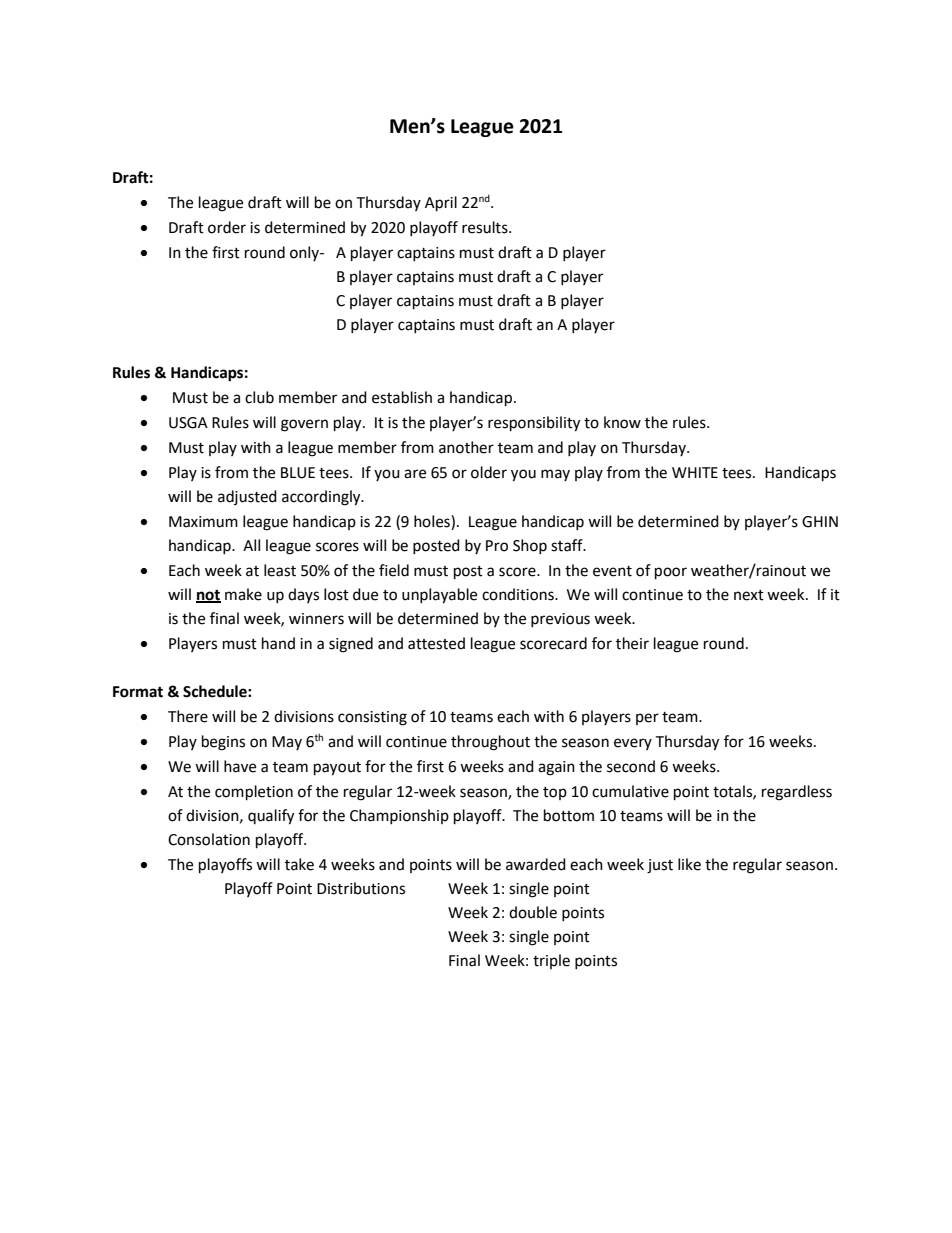  Describe the element at coordinates (243, 594) in the screenshot. I see `make` at that location.
